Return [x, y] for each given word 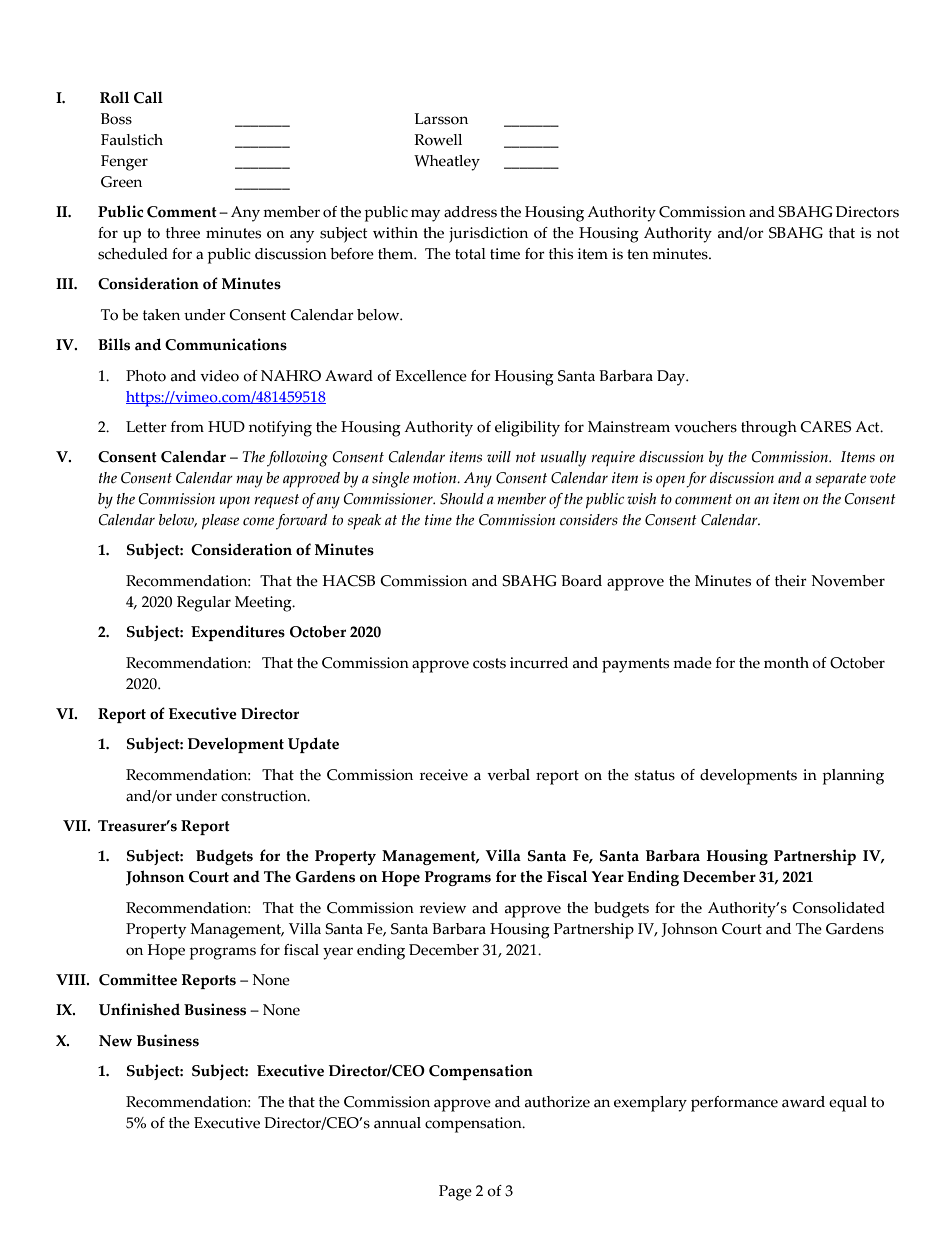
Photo [146, 376]
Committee [138, 979]
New [115, 1041]
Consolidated [838, 908]
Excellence [431, 376]
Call [148, 97]
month [786, 663]
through [769, 429]
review [443, 908]
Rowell [438, 140]
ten [638, 254]
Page [455, 1193]
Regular [204, 604]
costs [489, 663]
